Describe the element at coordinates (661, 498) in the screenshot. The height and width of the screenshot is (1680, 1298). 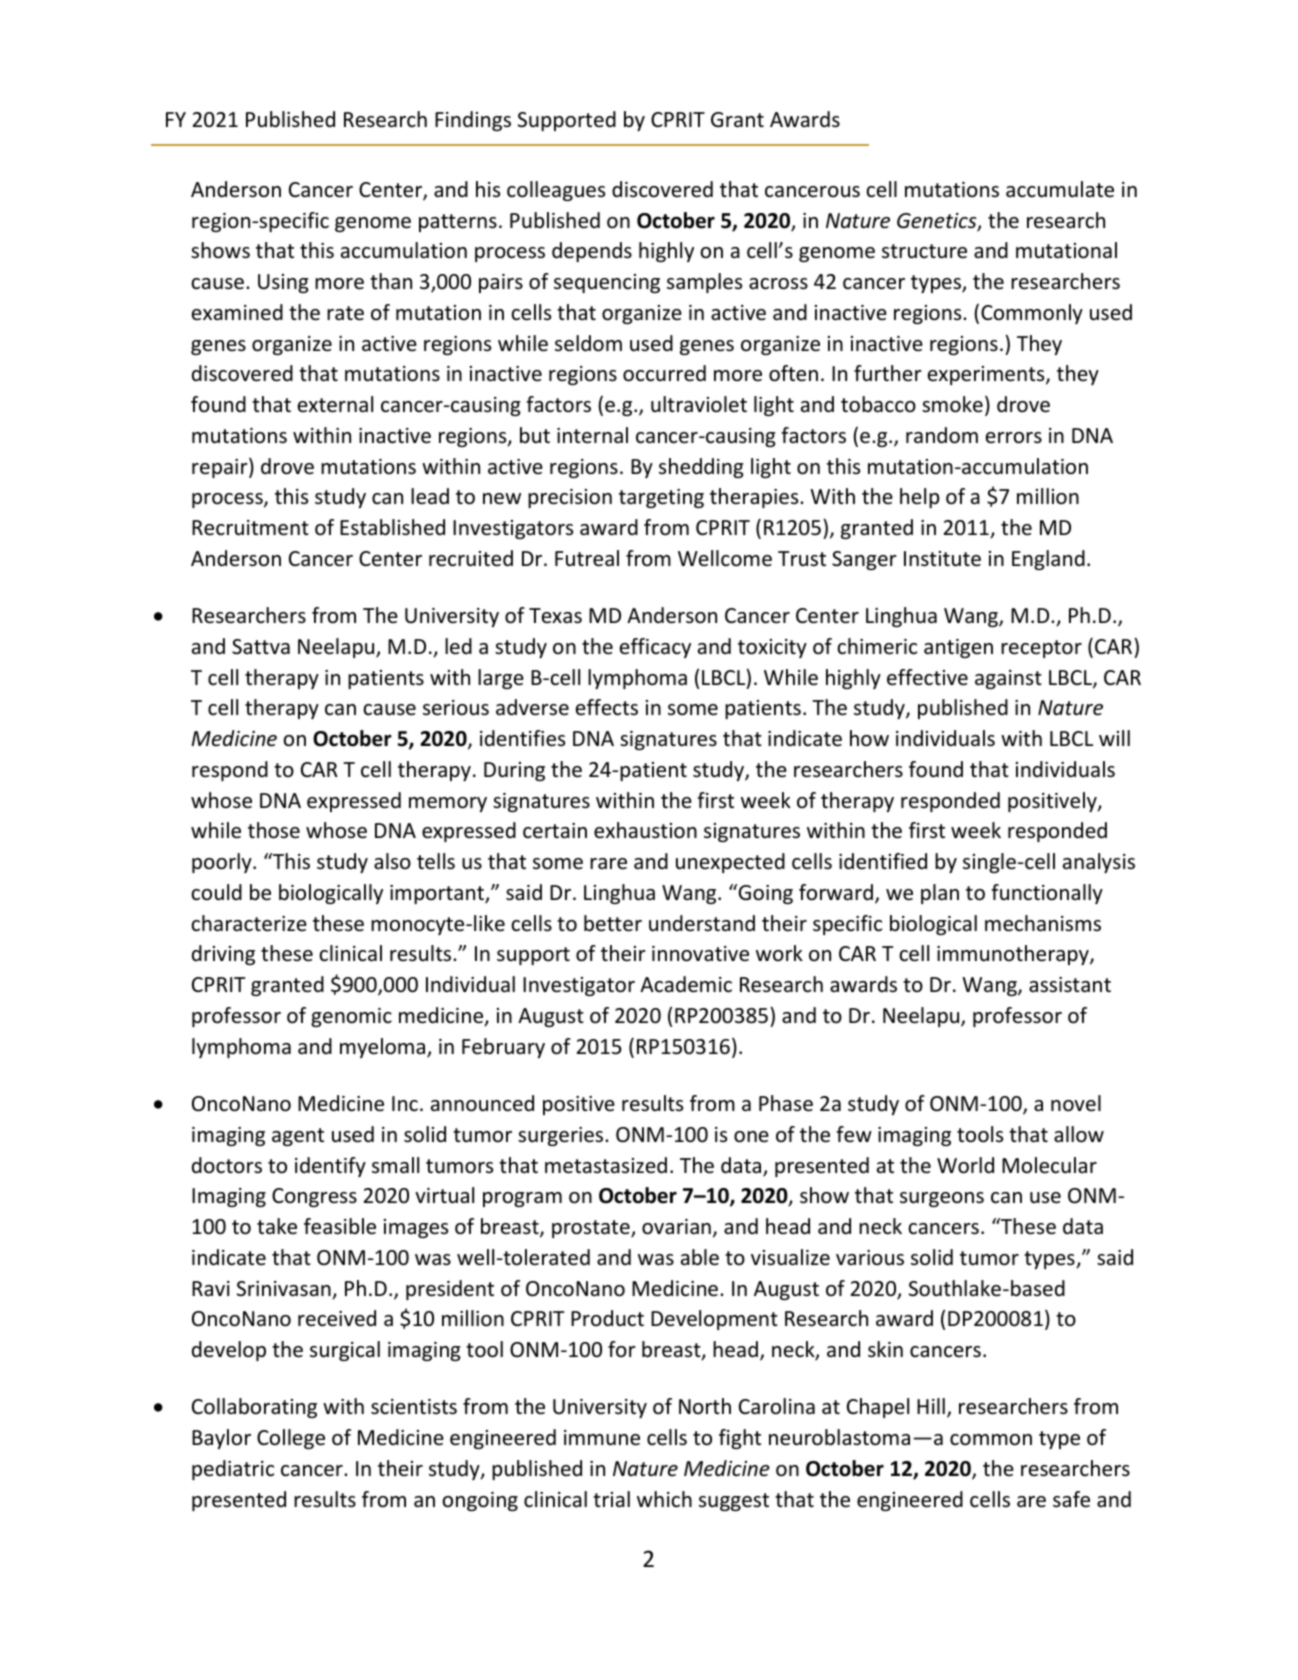
I see `targeting` at that location.
